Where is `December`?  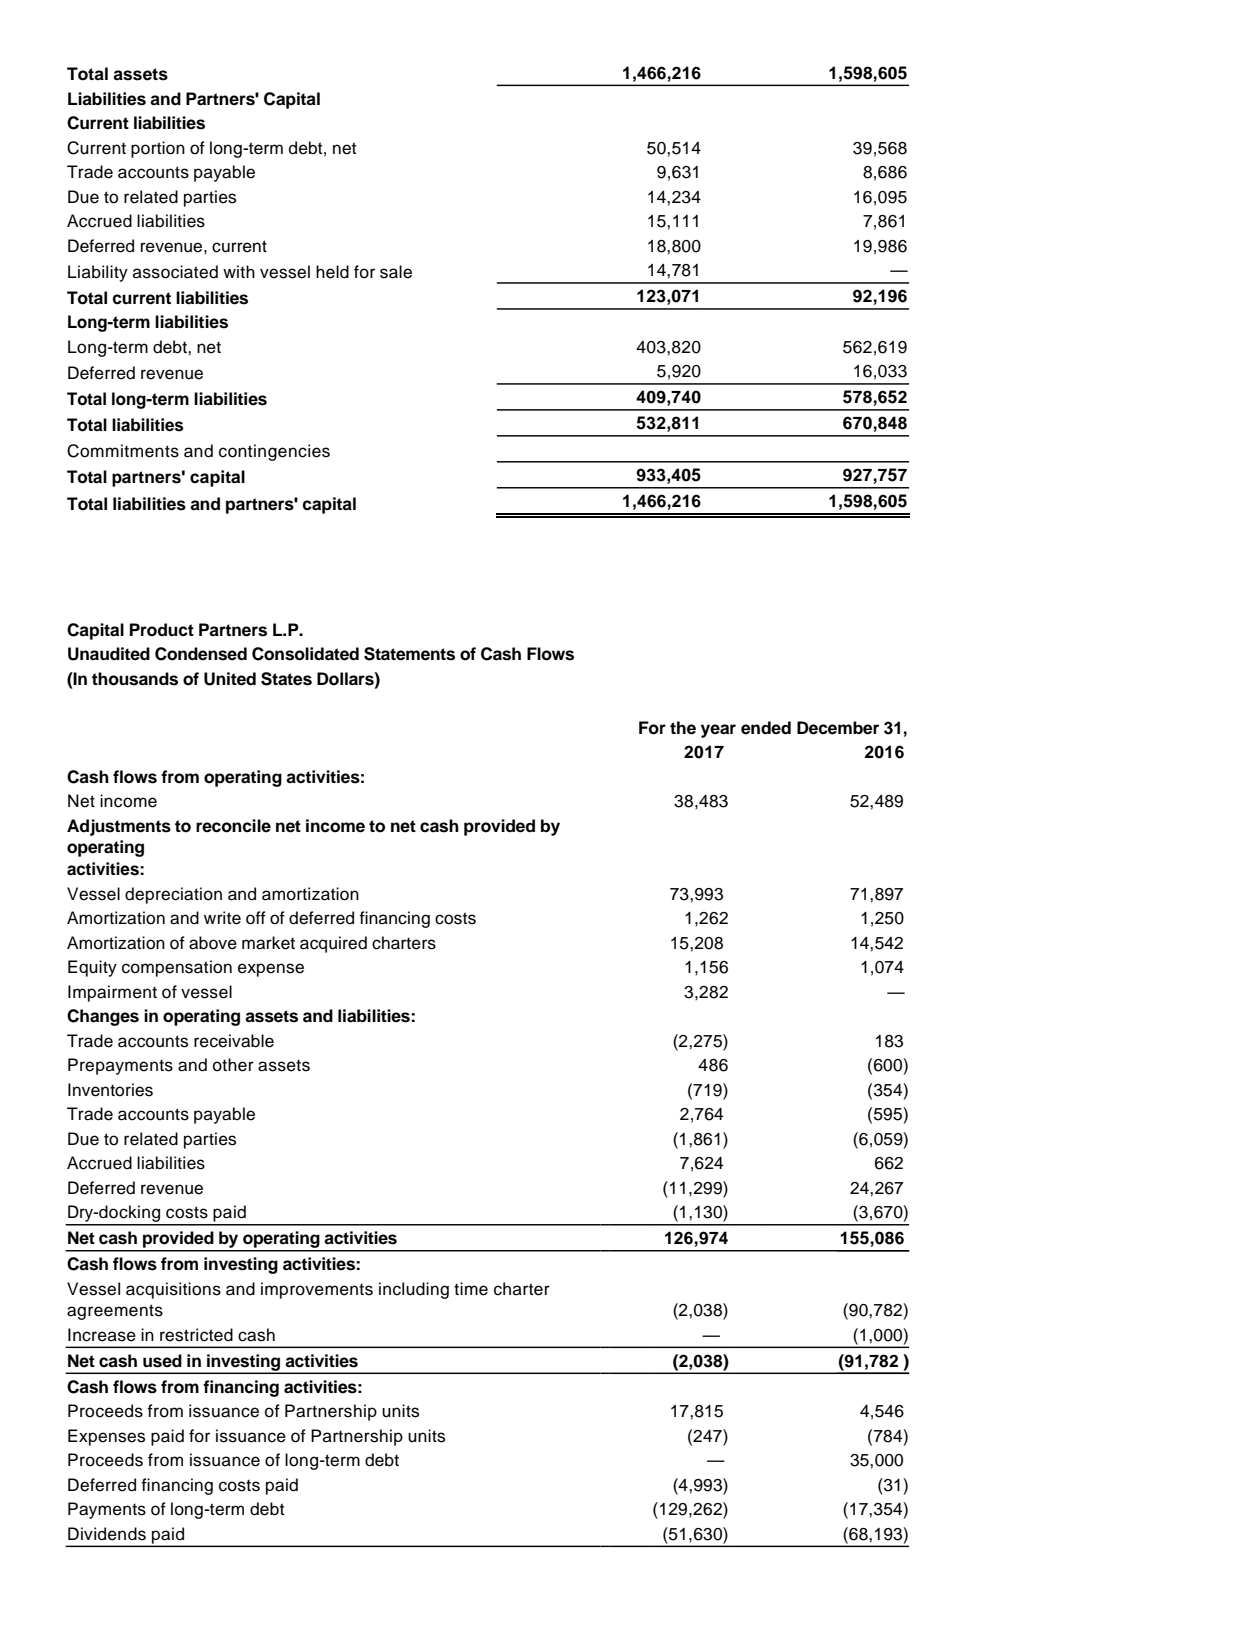
December is located at coordinates (838, 728).
